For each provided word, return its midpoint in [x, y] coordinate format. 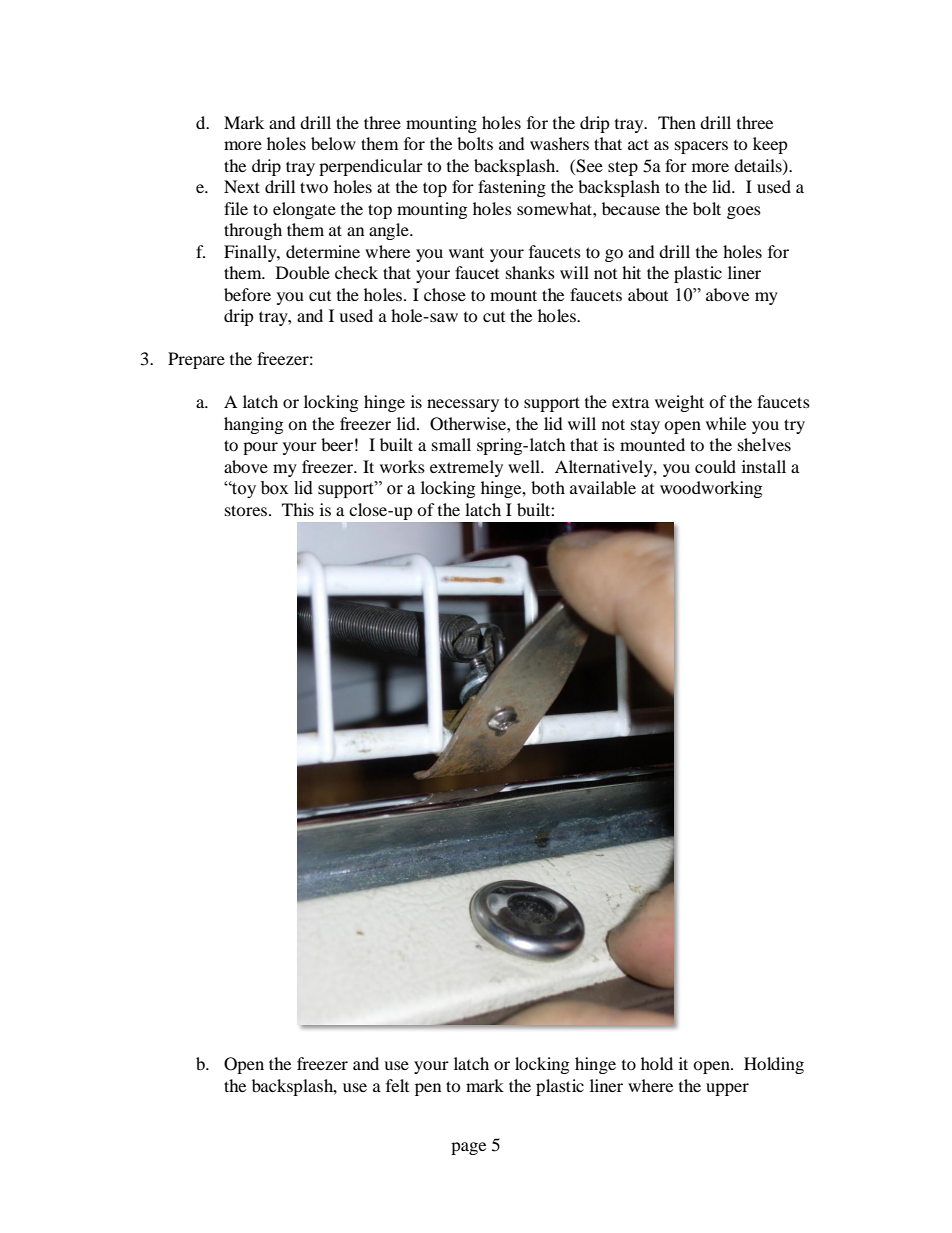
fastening [512, 188]
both [548, 487]
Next [242, 186]
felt [397, 1085]
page [468, 1148]
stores [247, 510]
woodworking [711, 489]
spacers [701, 147]
